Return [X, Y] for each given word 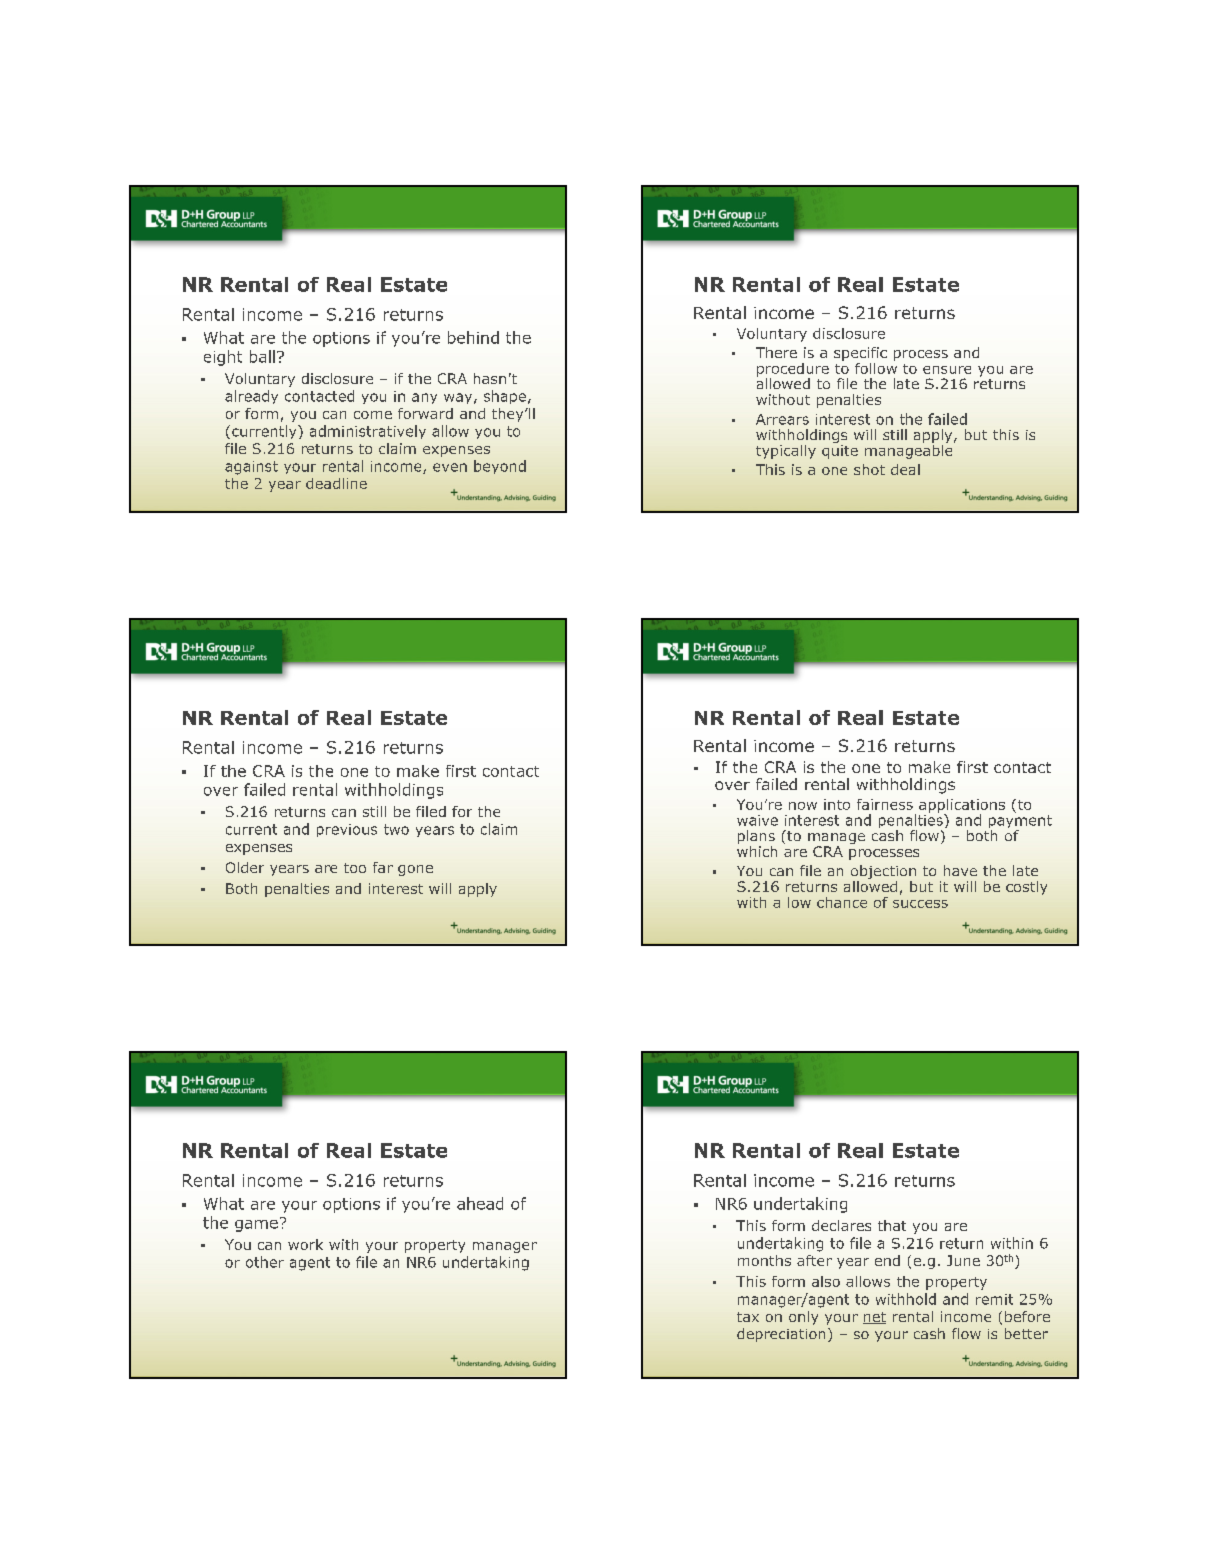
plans [756, 838]
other [265, 1262]
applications [962, 807]
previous [347, 830]
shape [505, 397]
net [874, 1318]
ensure [947, 370]
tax [748, 1317]
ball [262, 356]
